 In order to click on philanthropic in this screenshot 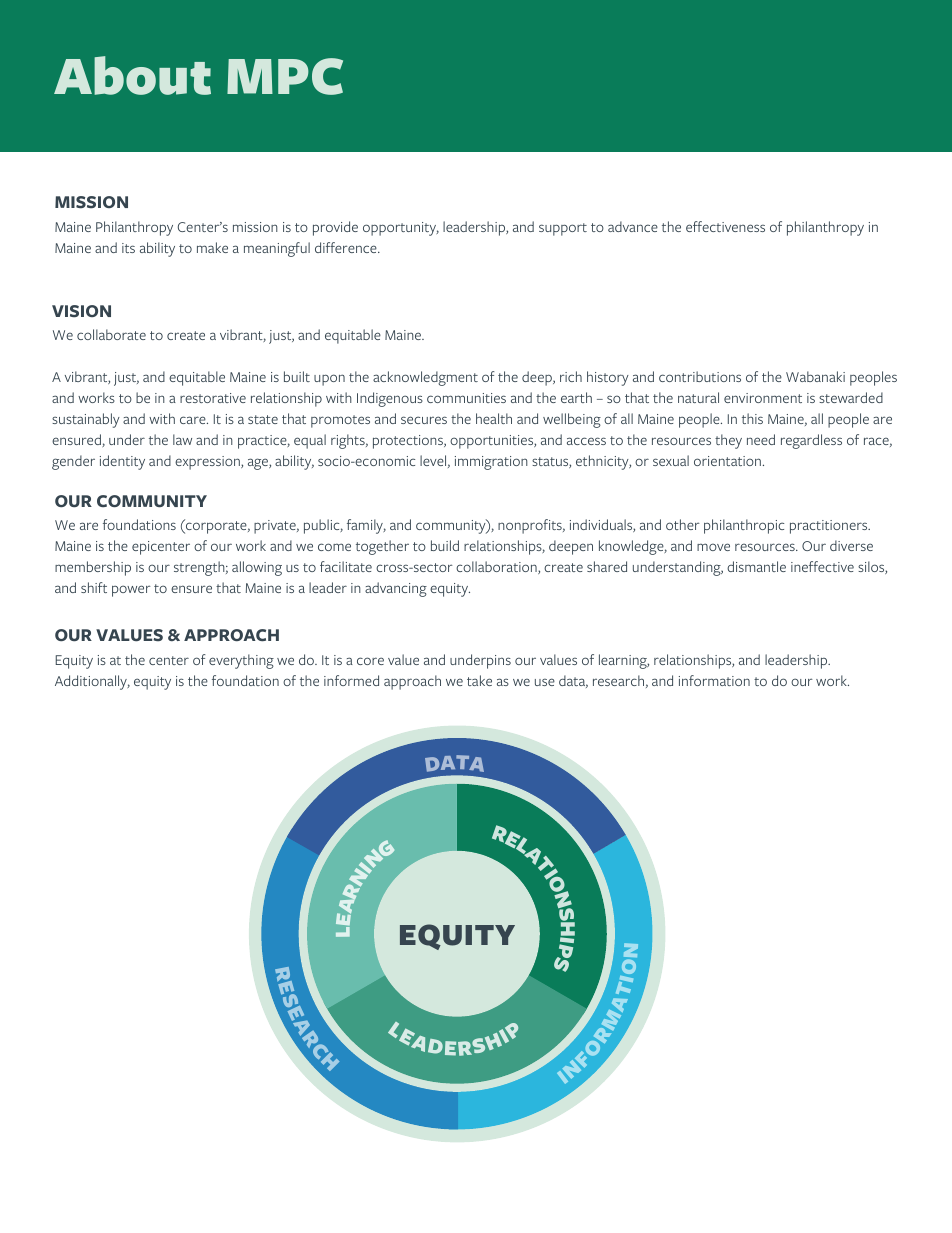, I will do `click(744, 526)`.
